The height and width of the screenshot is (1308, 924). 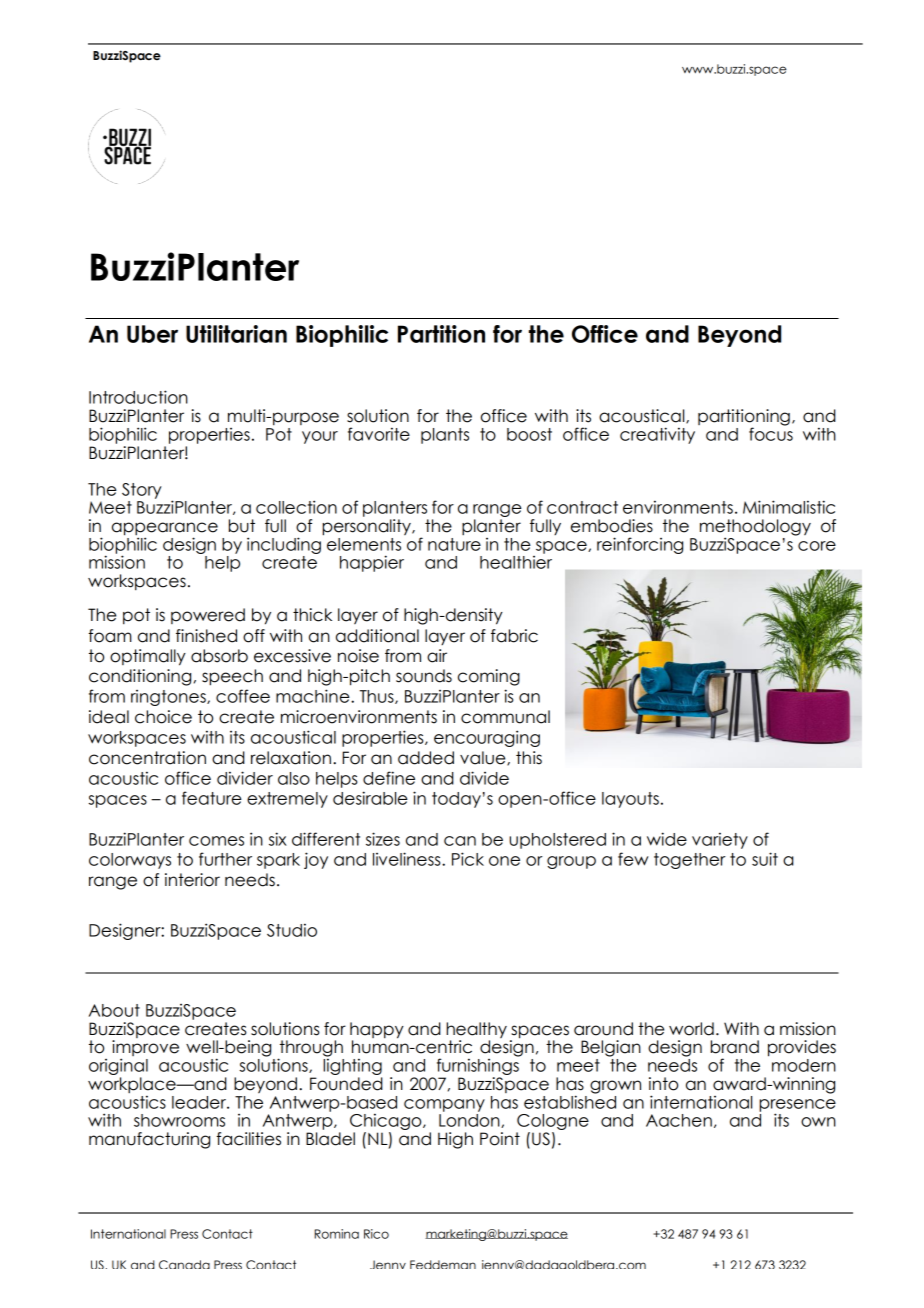 I want to click on plants, so click(x=445, y=436).
